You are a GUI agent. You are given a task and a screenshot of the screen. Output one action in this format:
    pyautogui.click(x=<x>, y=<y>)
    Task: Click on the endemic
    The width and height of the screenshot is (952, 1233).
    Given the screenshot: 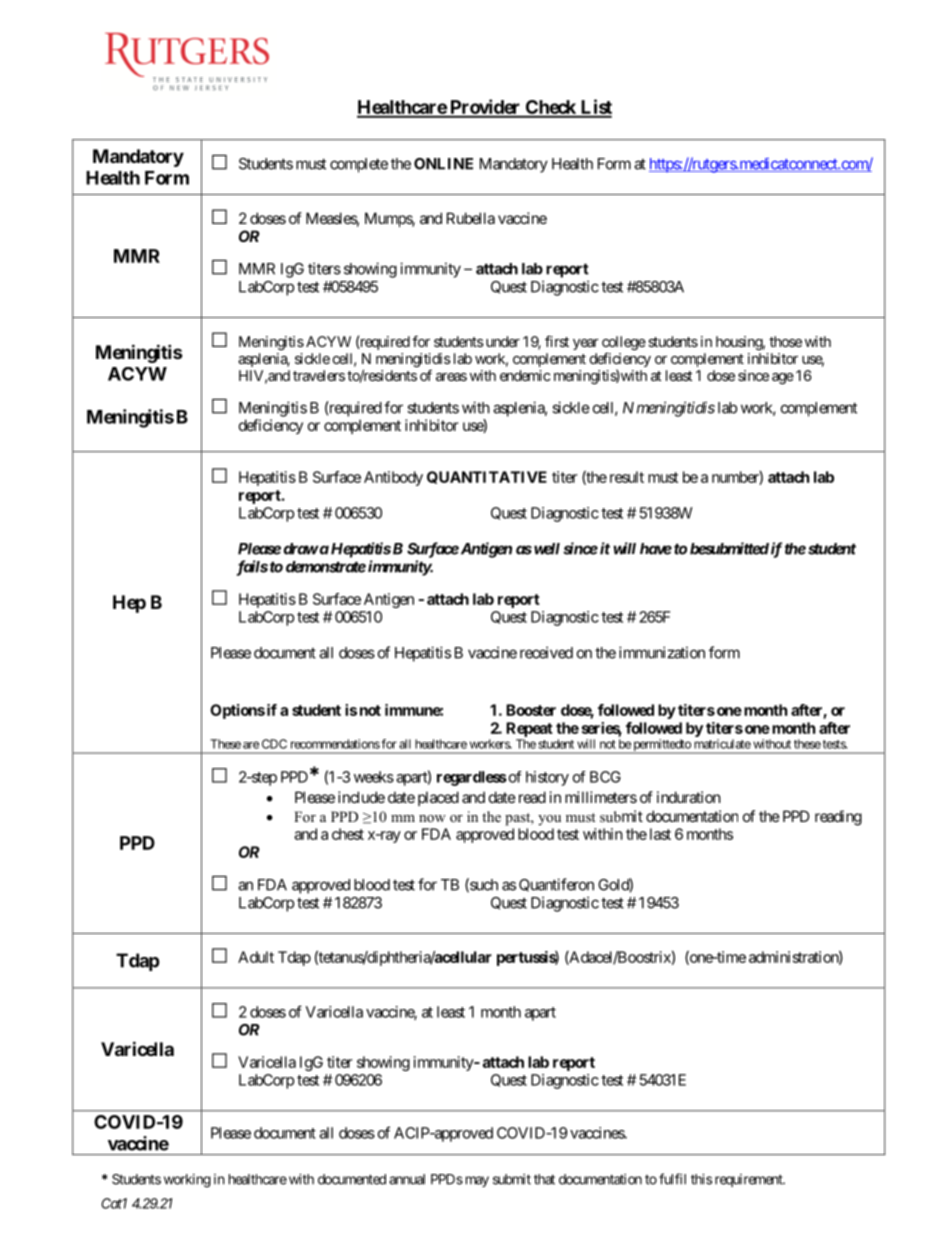 What is the action you would take?
    pyautogui.click(x=525, y=375)
